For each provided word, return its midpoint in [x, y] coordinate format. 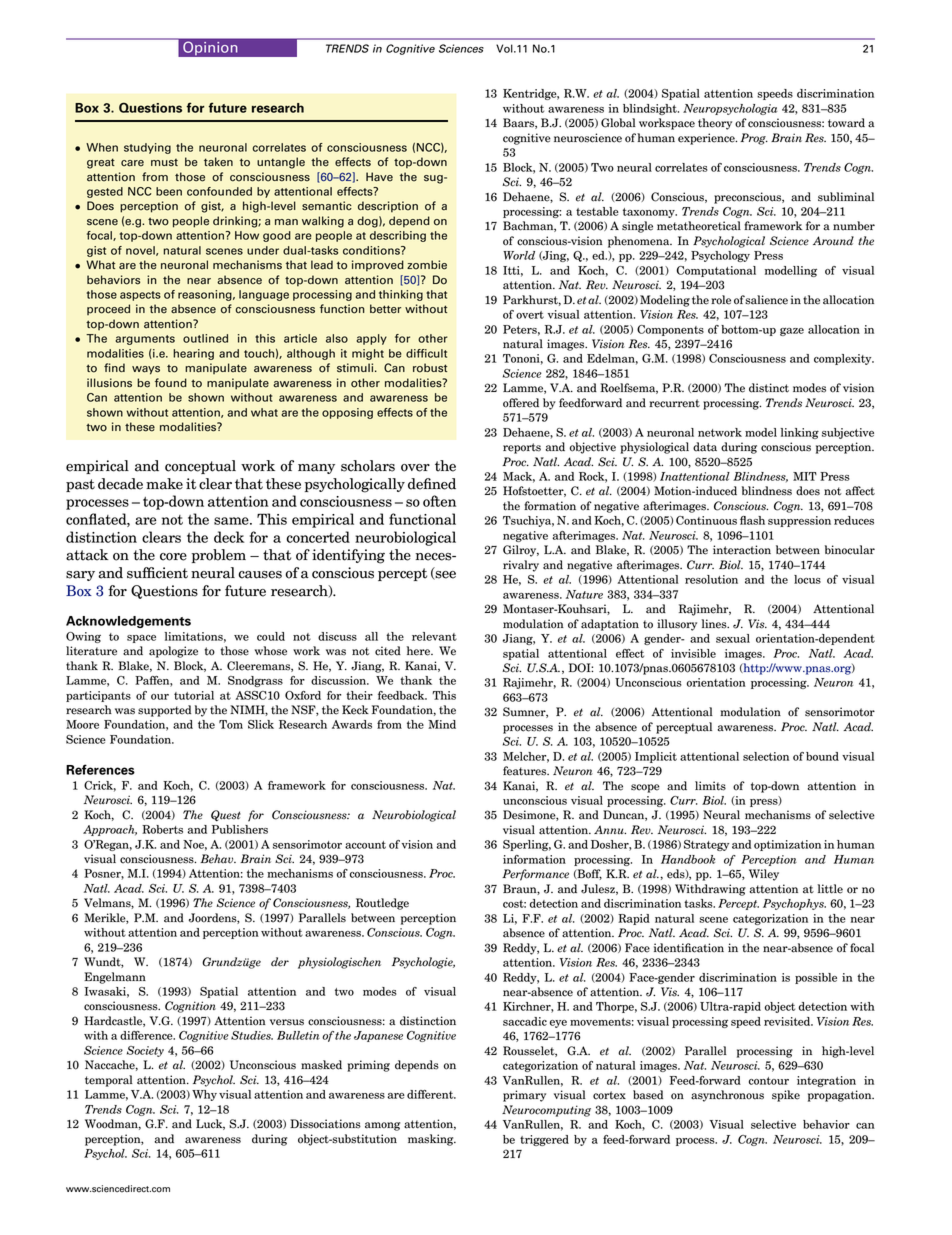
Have [379, 177]
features [526, 771]
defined [432, 484]
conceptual [200, 467]
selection [766, 756]
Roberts [162, 829]
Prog [754, 139]
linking [799, 433]
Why [204, 1095]
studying [147, 148]
